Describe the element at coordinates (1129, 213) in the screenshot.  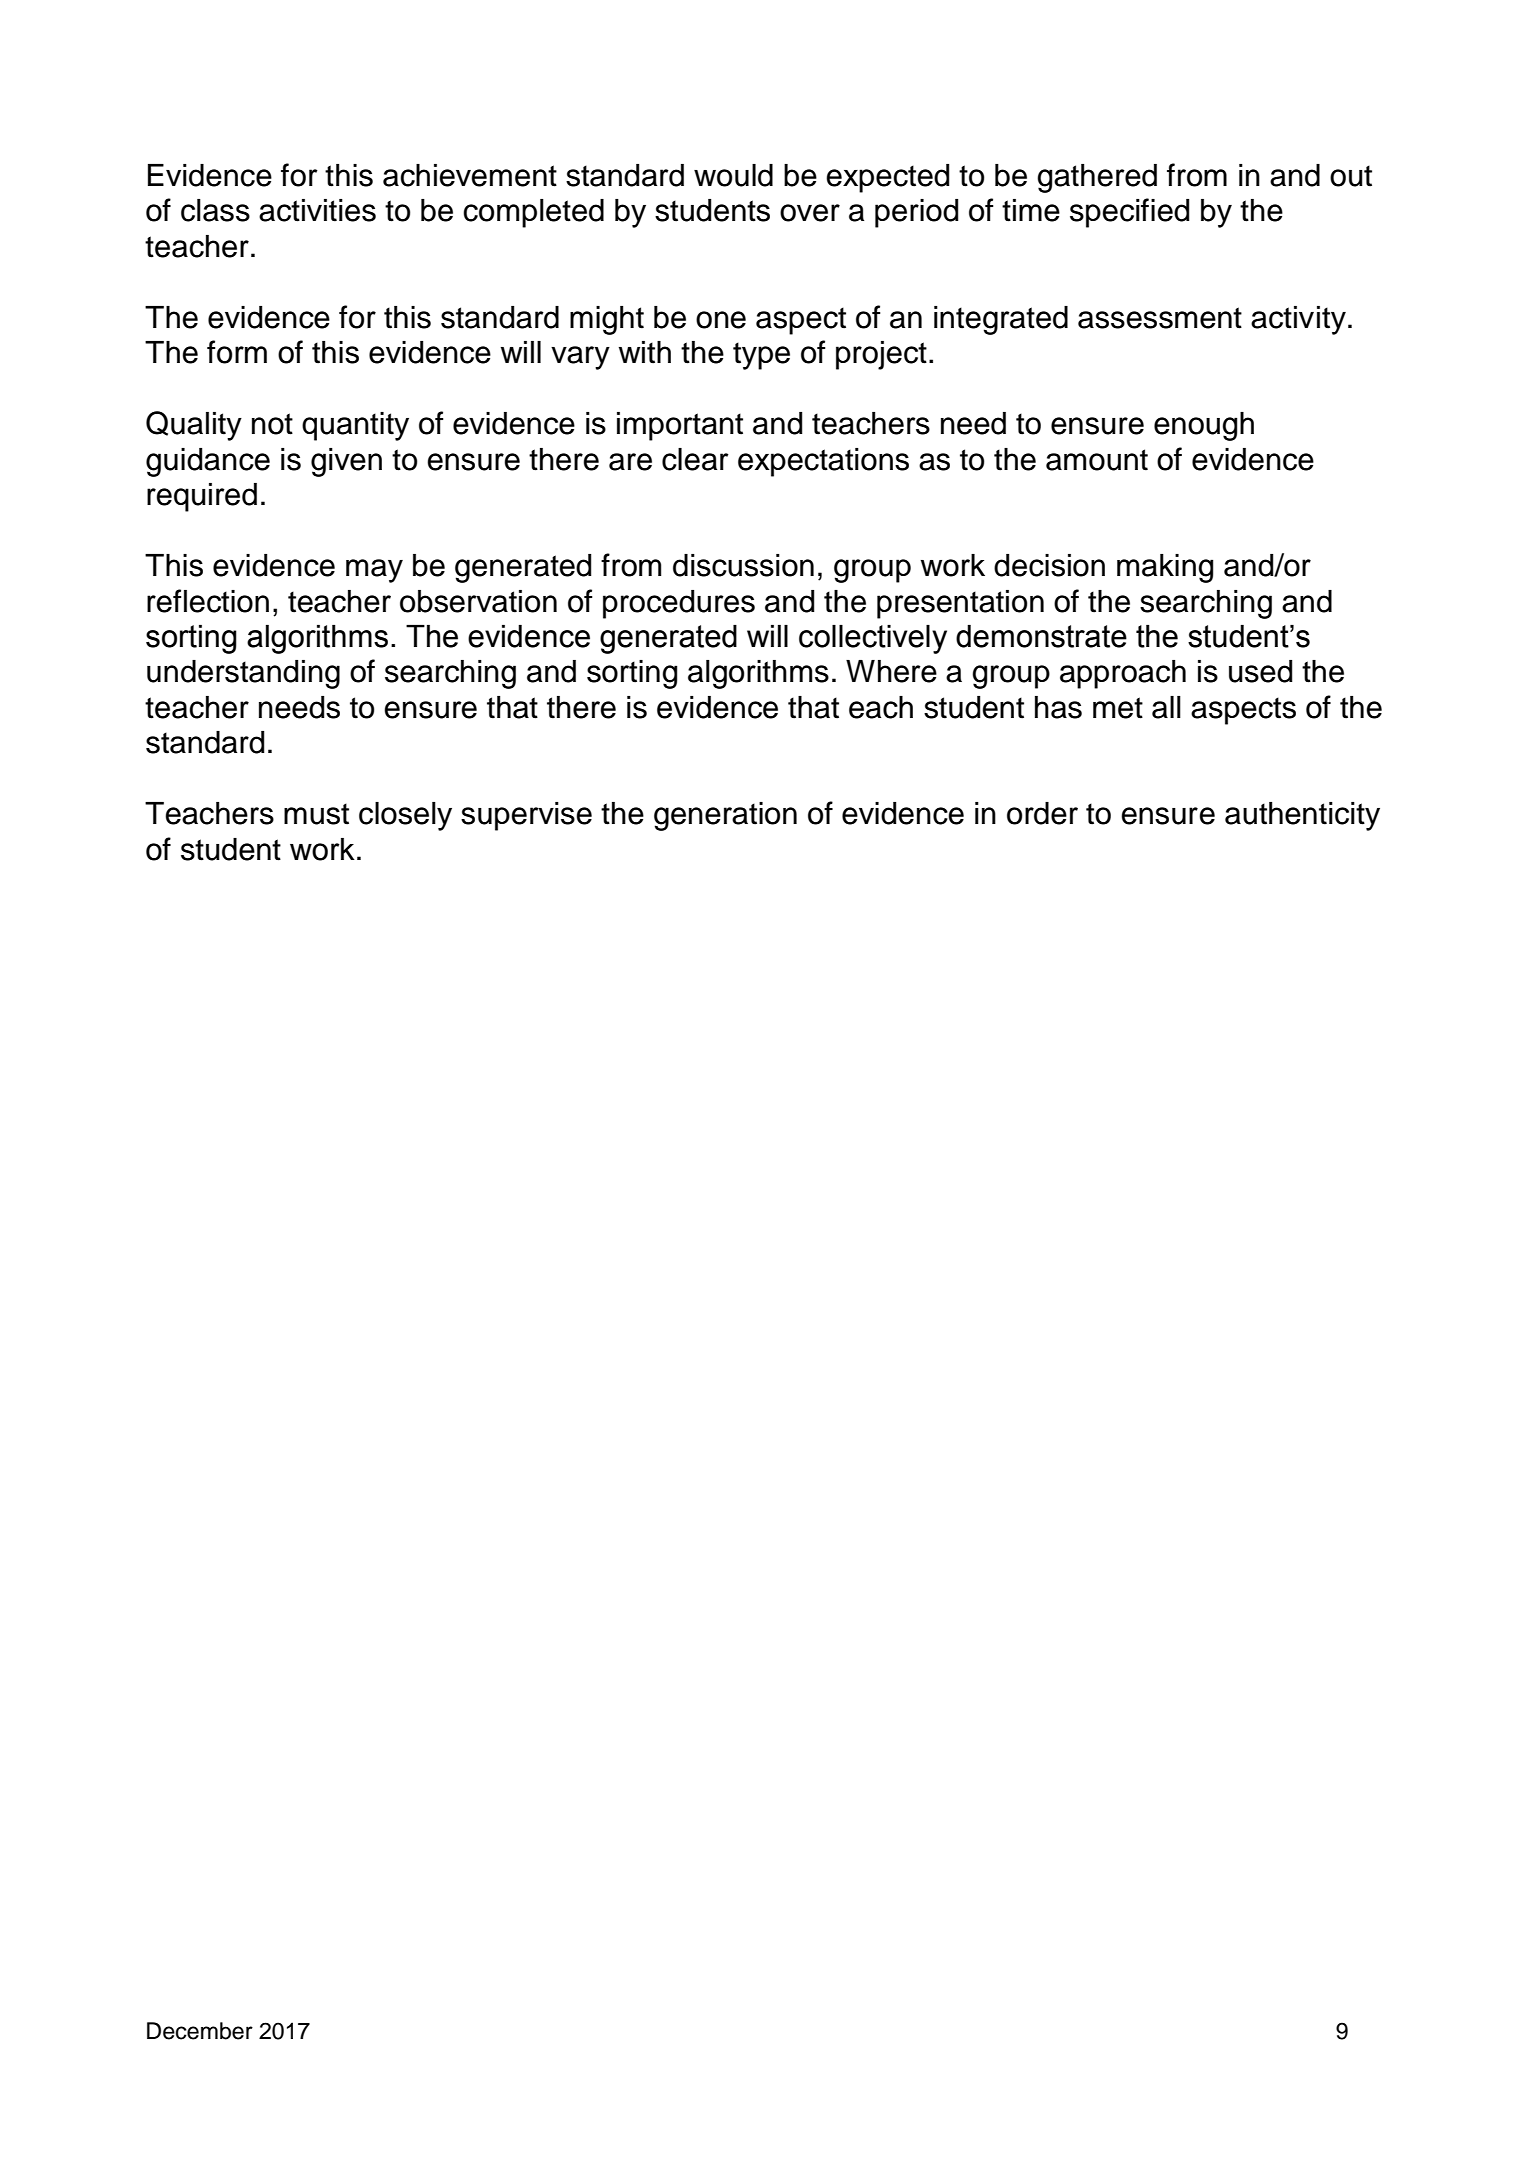
I see `specified` at that location.
